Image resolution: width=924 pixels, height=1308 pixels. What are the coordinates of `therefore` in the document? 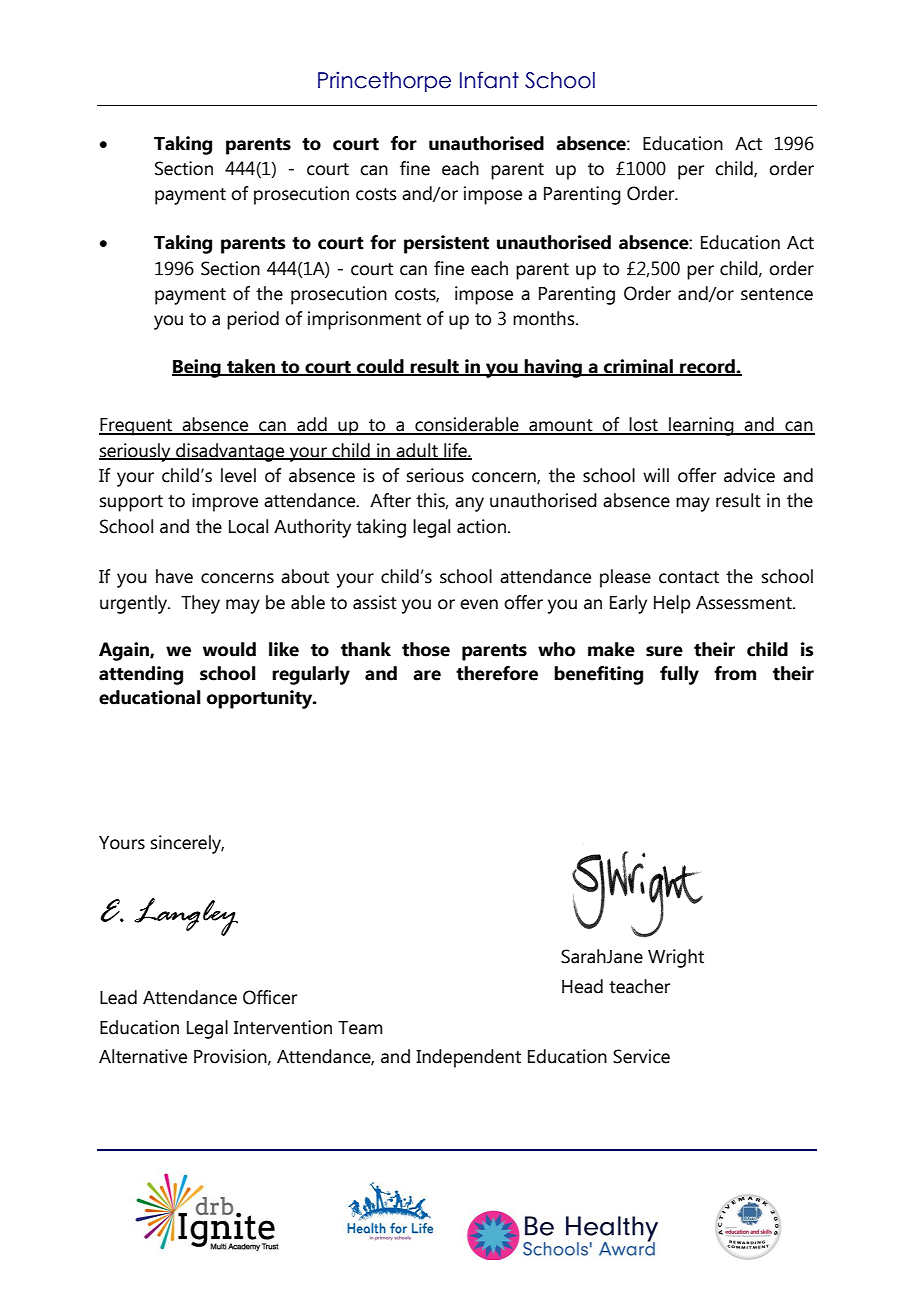 It's located at (497, 673).
